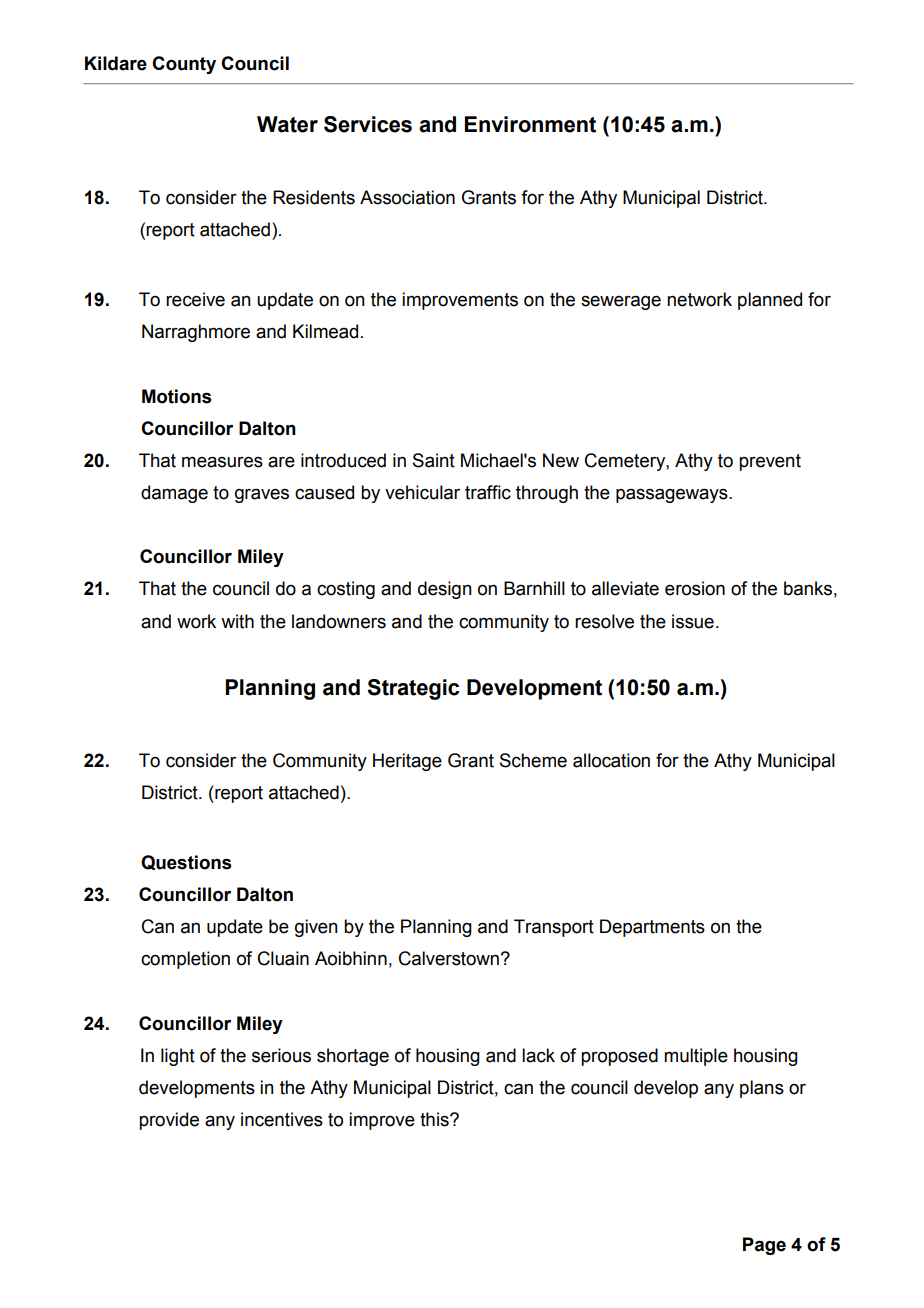 This page has width=924, height=1308. What do you see at coordinates (184, 65) in the page?
I see `County` at bounding box center [184, 65].
